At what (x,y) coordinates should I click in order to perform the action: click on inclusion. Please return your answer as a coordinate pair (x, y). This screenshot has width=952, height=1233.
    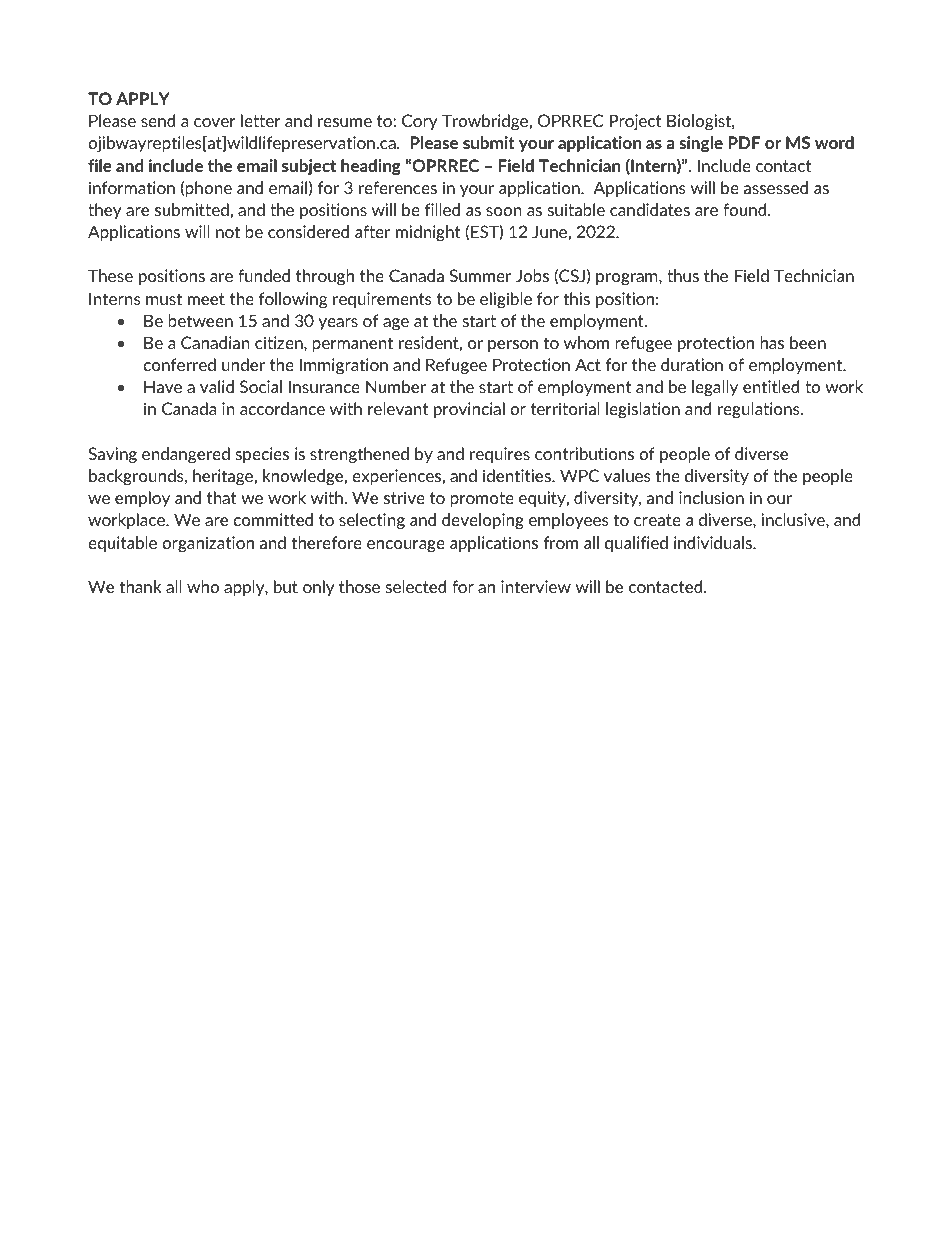
    Looking at the image, I should click on (711, 497).
